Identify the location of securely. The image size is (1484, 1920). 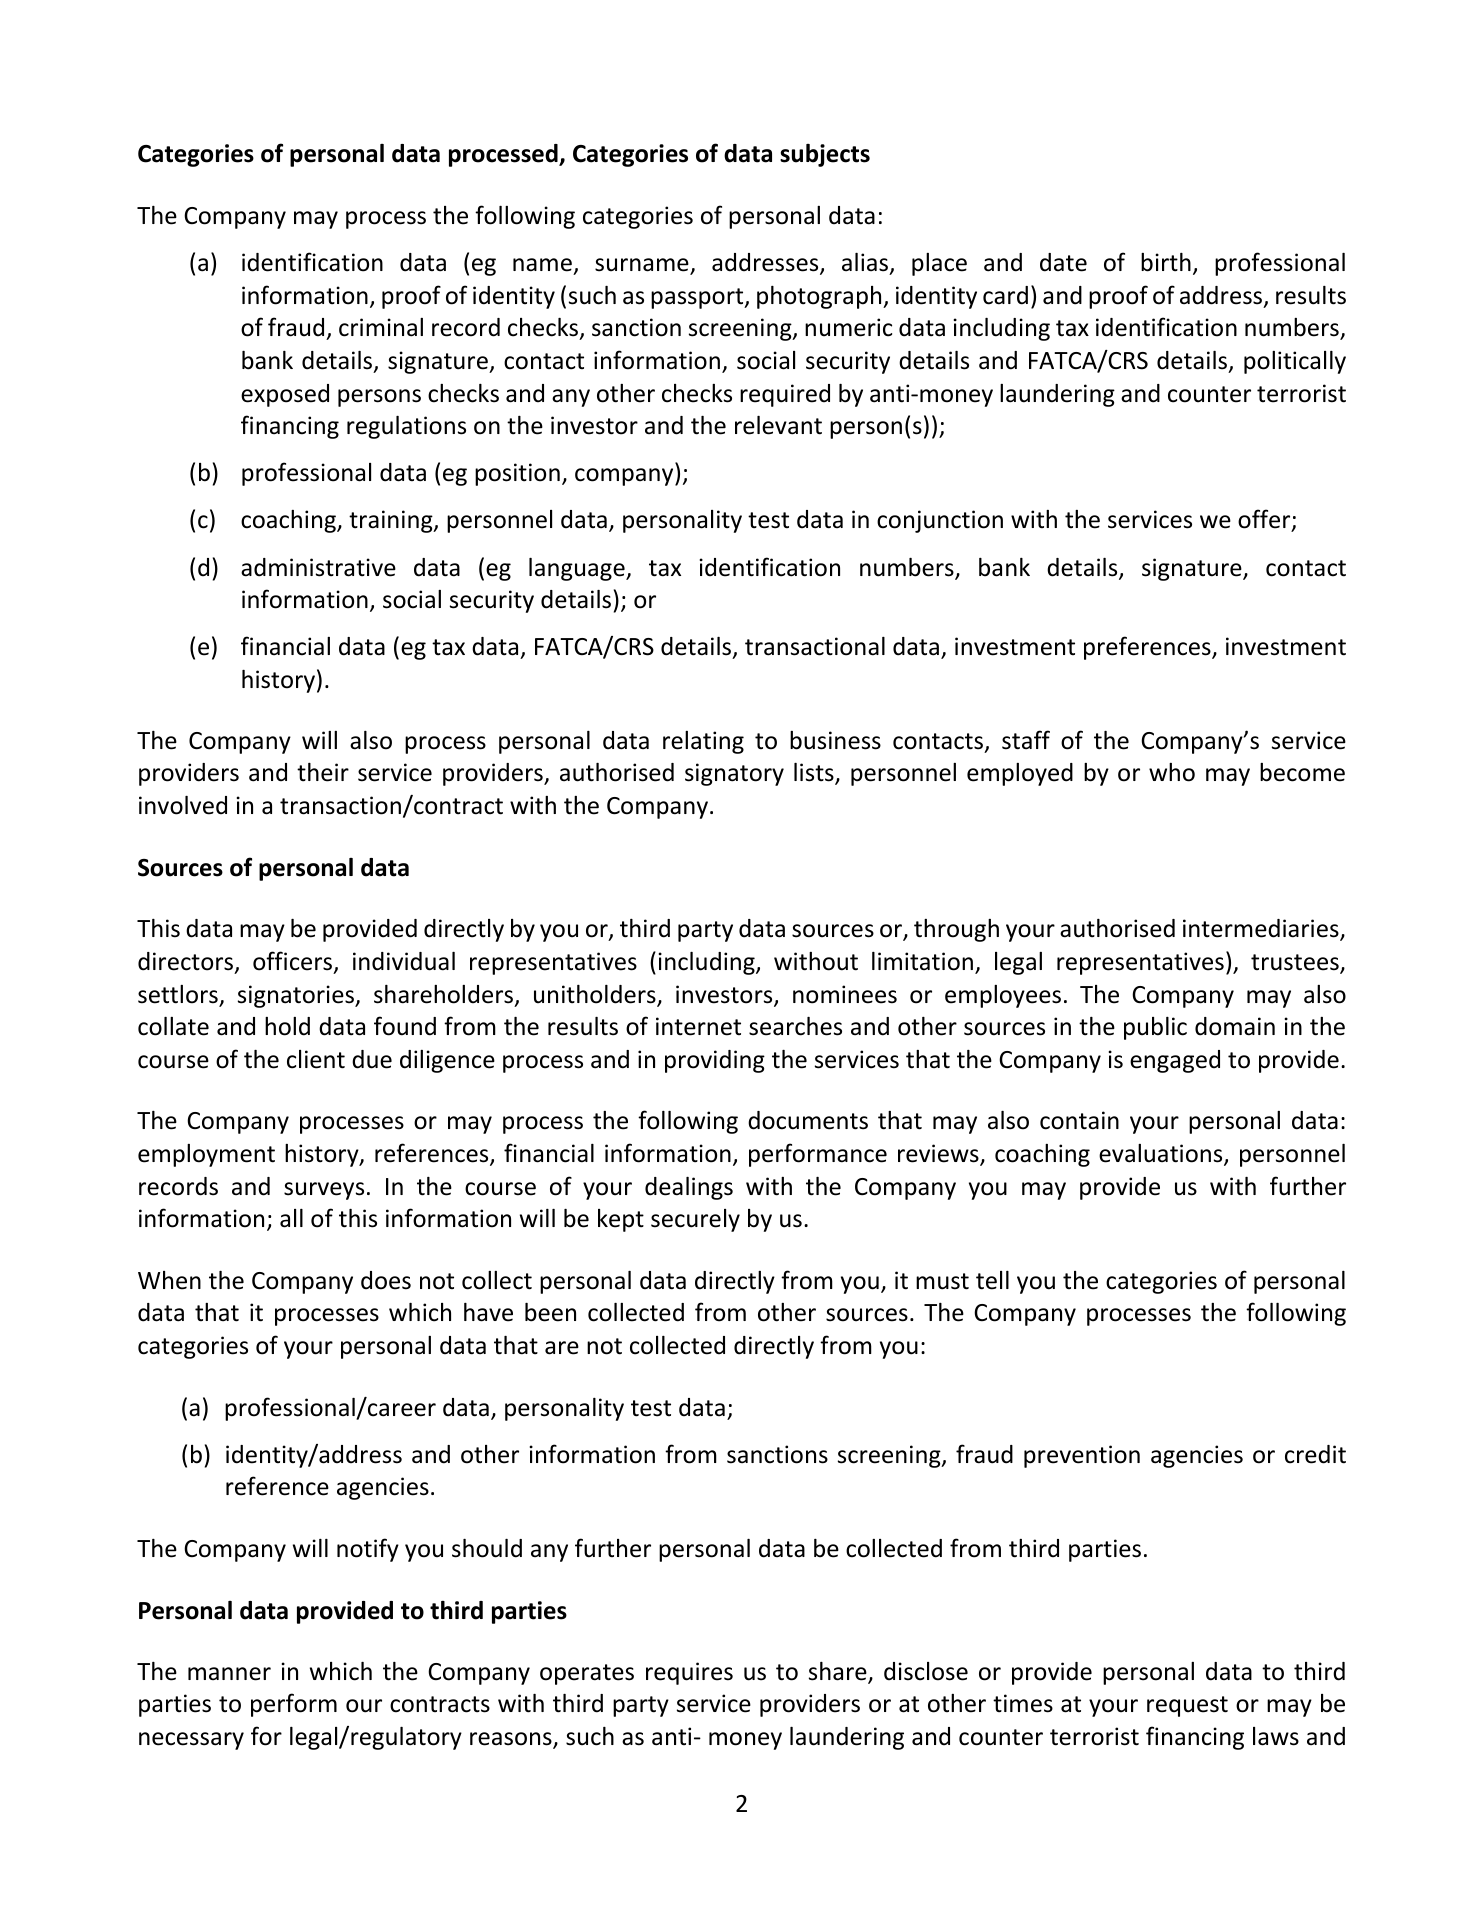
(695, 1220).
